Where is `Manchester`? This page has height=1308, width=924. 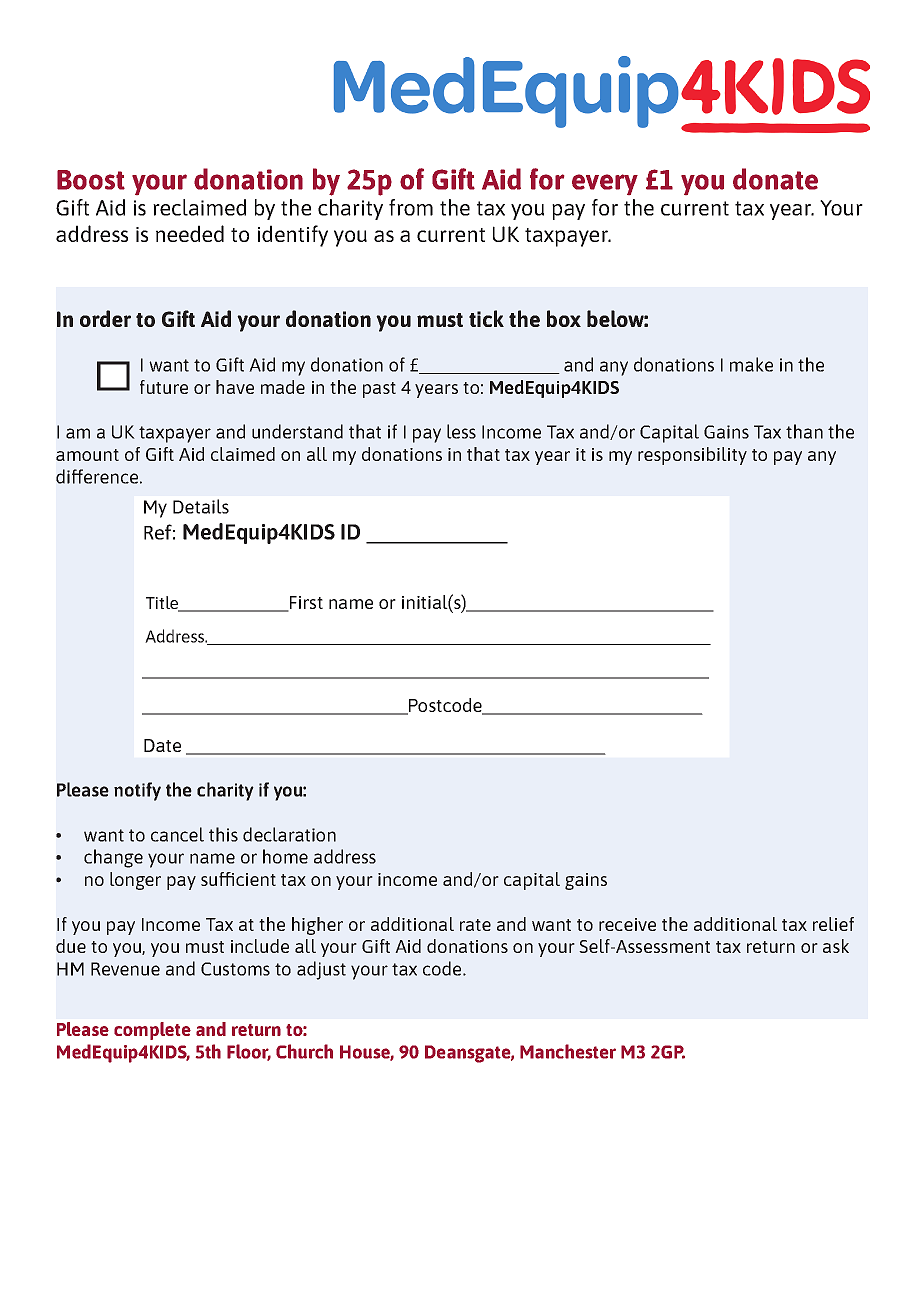
Manchester is located at coordinates (568, 1051).
